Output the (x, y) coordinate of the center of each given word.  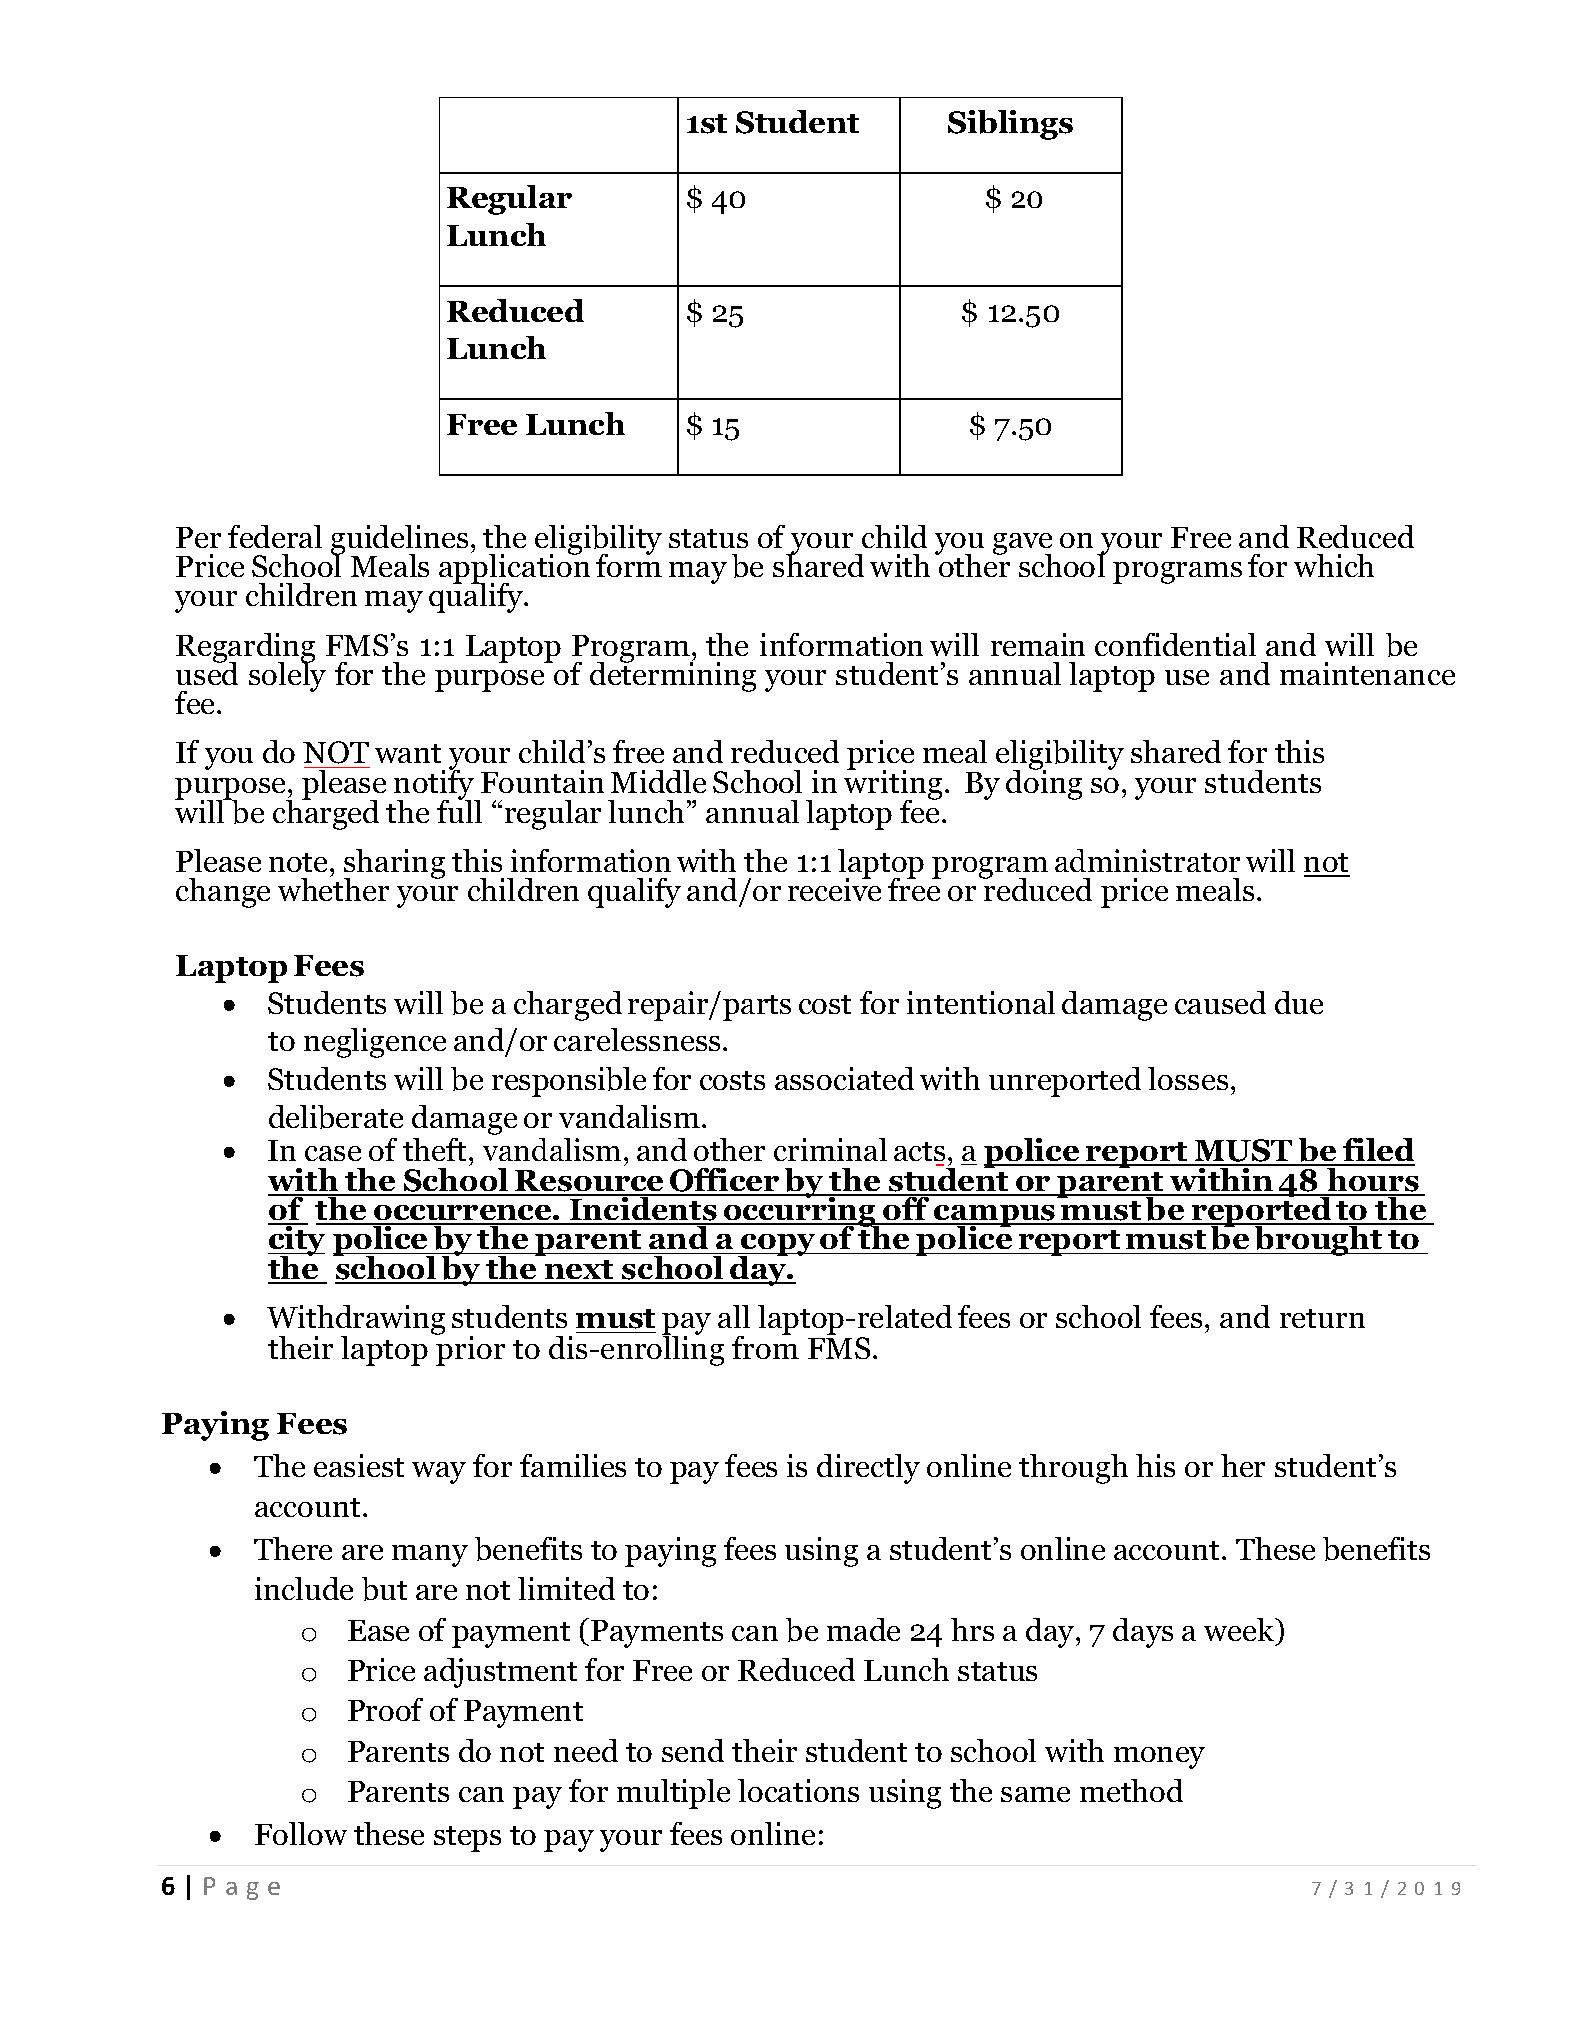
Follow (301, 1833)
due (1299, 1002)
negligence (375, 1043)
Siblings (1010, 125)
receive (834, 889)
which (1334, 565)
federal (275, 536)
